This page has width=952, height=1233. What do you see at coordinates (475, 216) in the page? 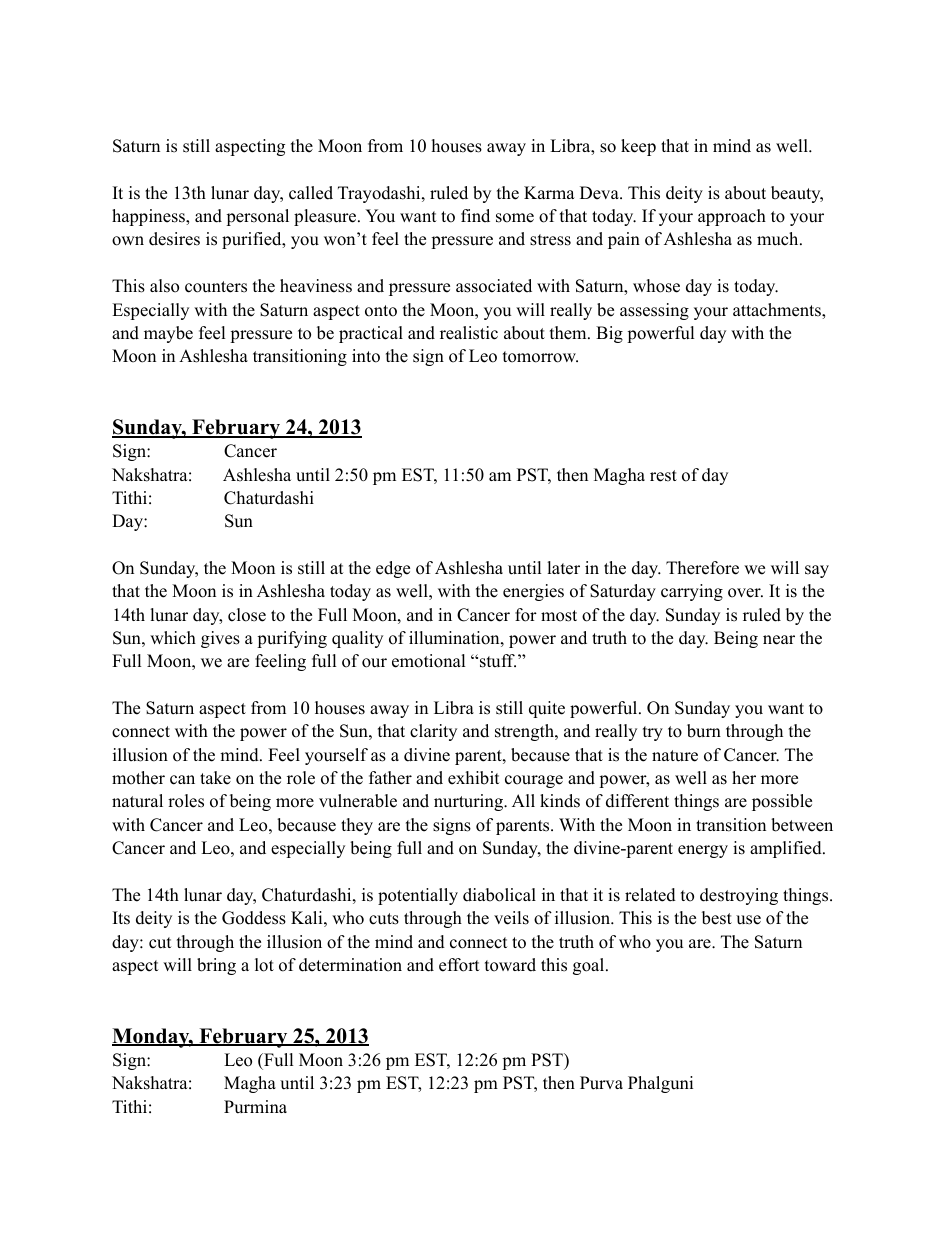
I see `find` at bounding box center [475, 216].
